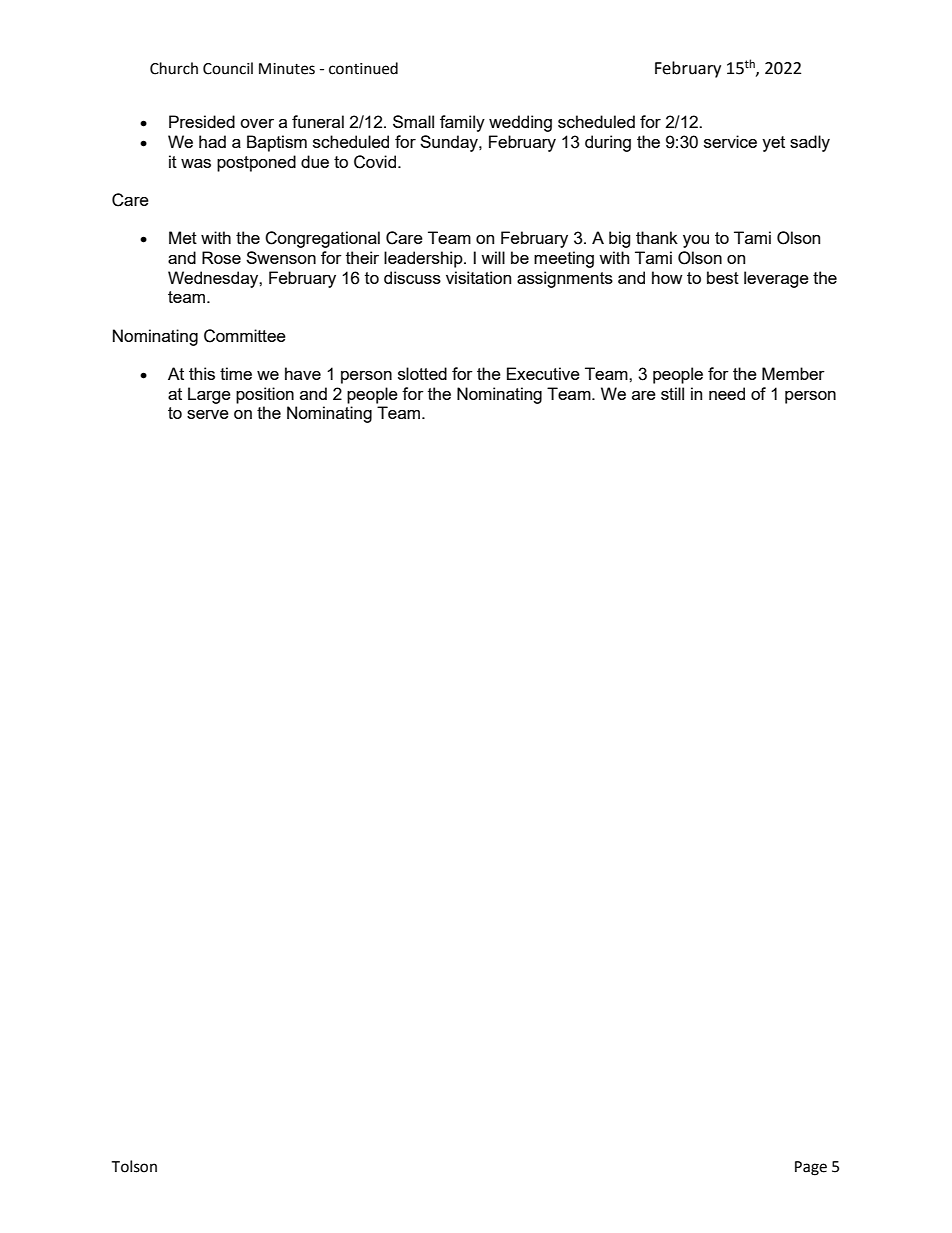 The width and height of the screenshot is (952, 1233). I want to click on wedding, so click(520, 123).
